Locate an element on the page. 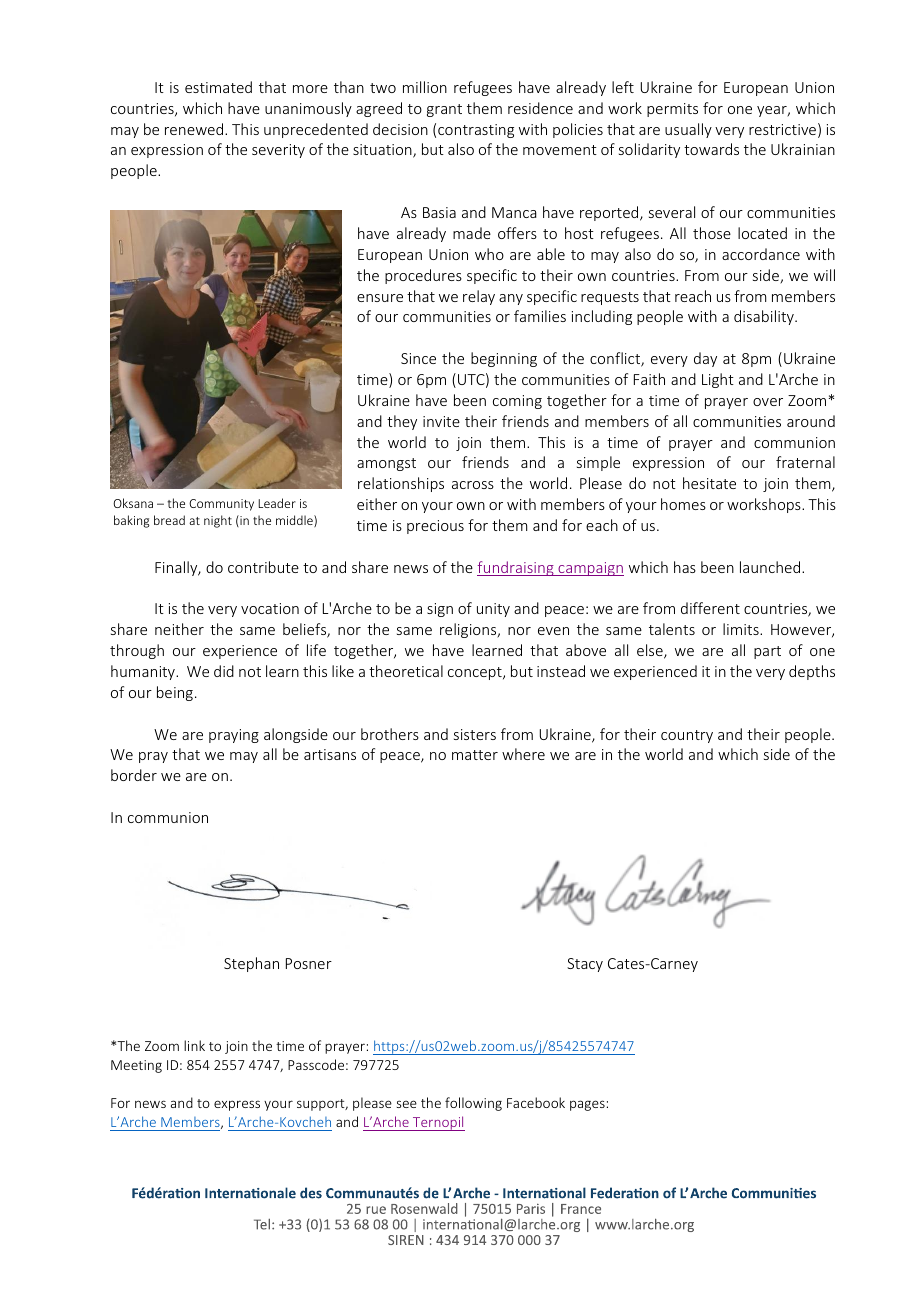 Image resolution: width=924 pixels, height=1308 pixels. pages is located at coordinates (587, 1105).
